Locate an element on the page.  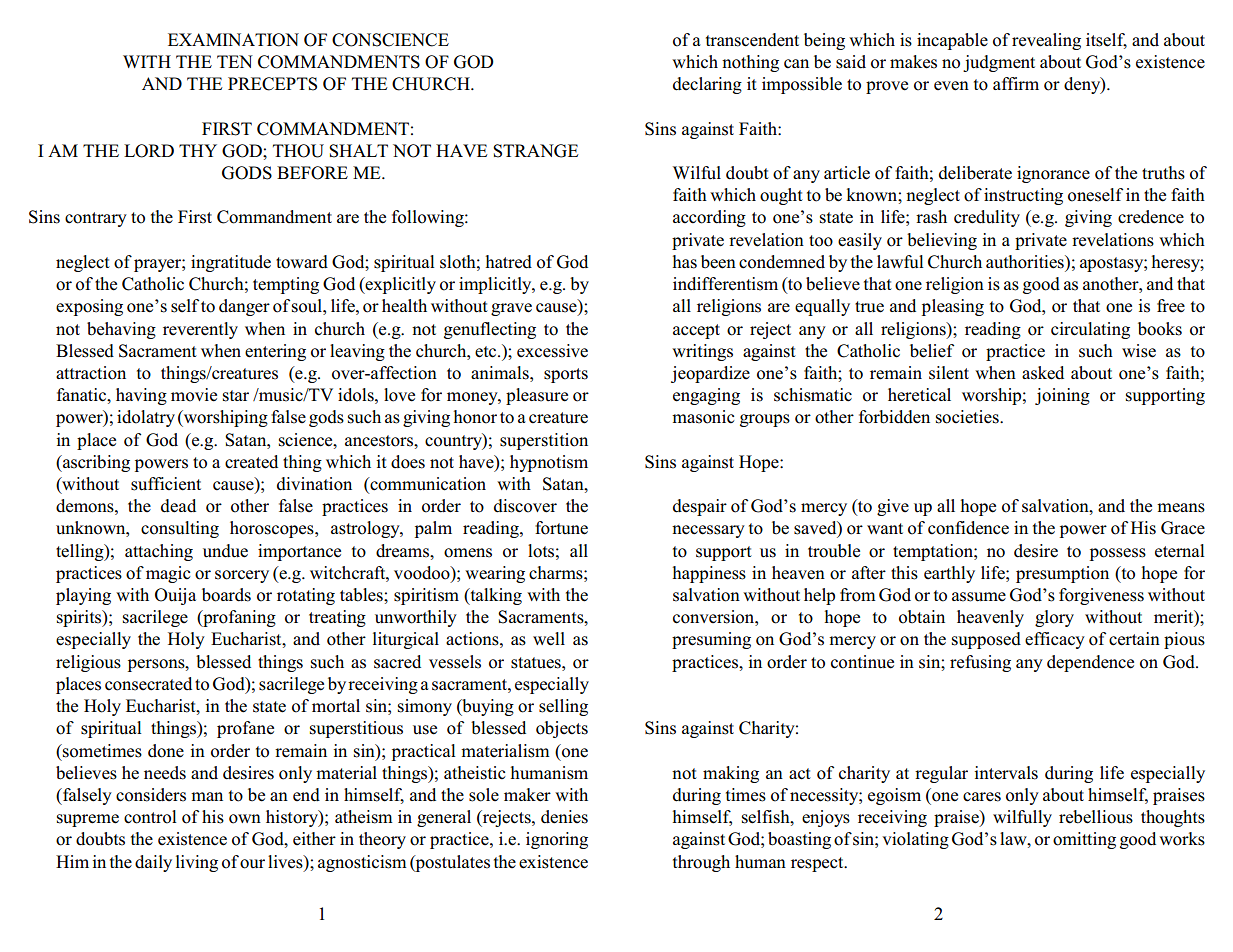
authorities is located at coordinates (1026, 262).
